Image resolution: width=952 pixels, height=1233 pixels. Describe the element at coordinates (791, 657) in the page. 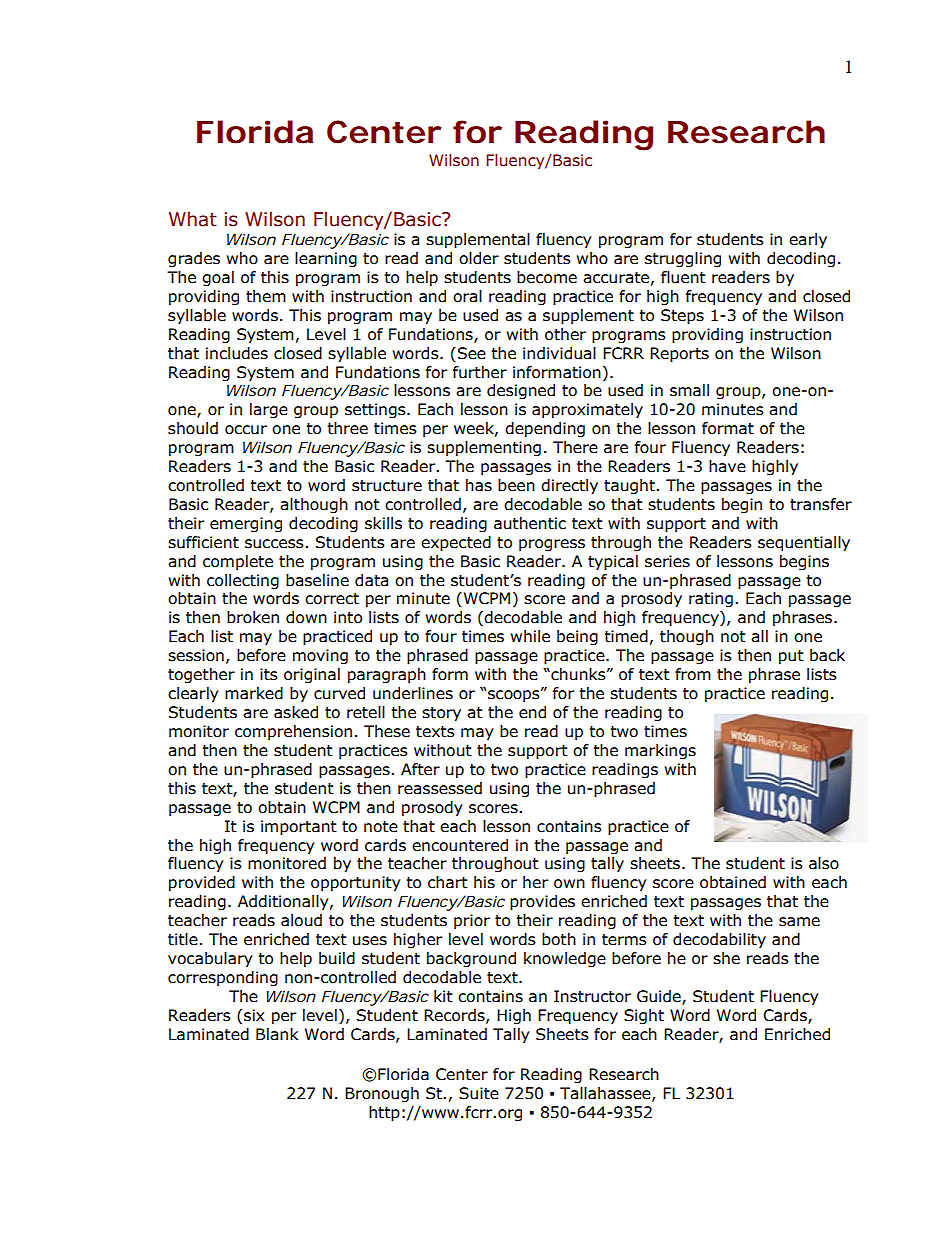

I see `put` at that location.
